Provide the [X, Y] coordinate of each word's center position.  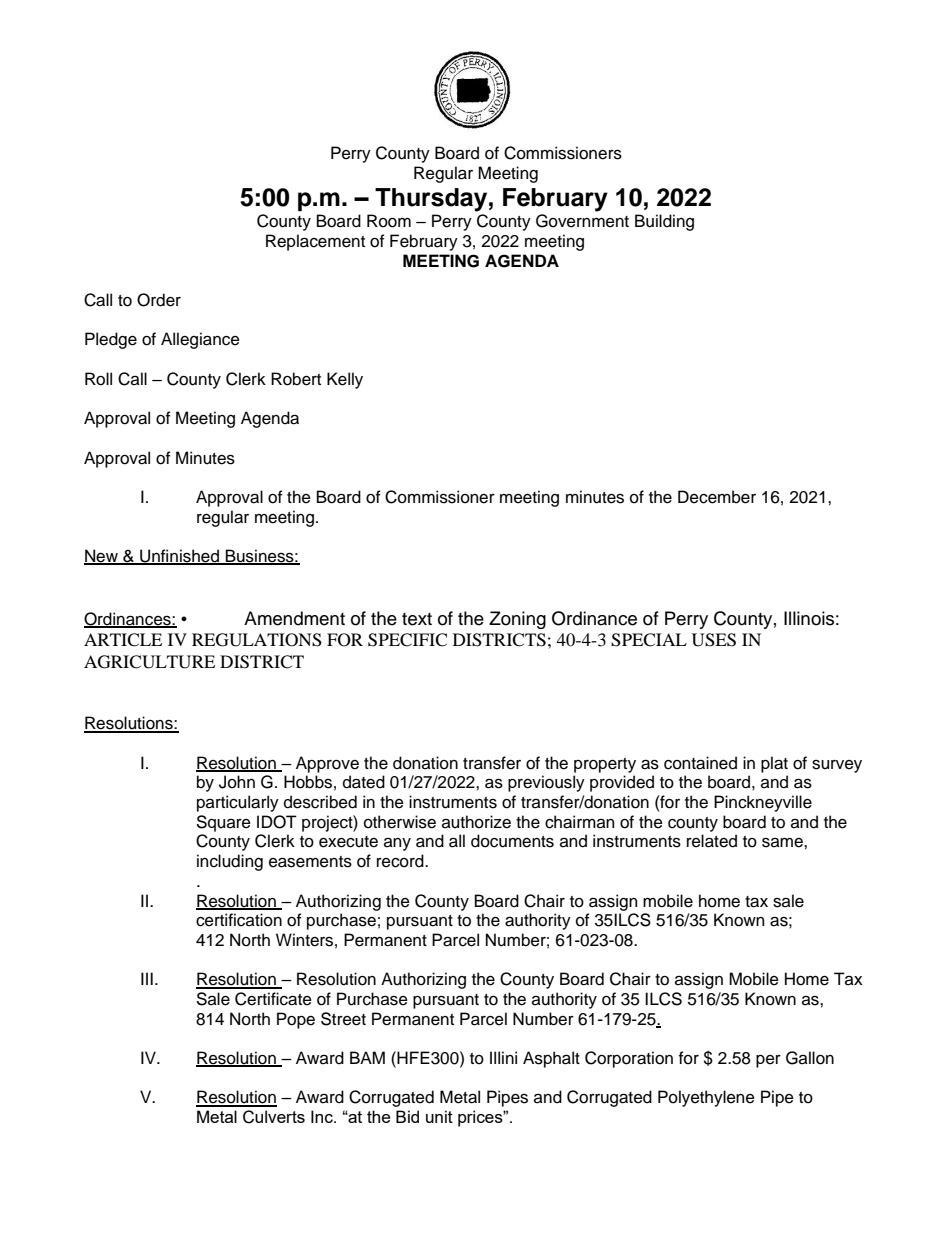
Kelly [345, 380]
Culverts [274, 1117]
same [783, 842]
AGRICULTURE [149, 662]
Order [159, 300]
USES [714, 640]
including [230, 862]
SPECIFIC [407, 640]
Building [664, 222]
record [401, 861]
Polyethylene [706, 1098]
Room [389, 221]
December [717, 497]
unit [439, 1116]
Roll [98, 379]
